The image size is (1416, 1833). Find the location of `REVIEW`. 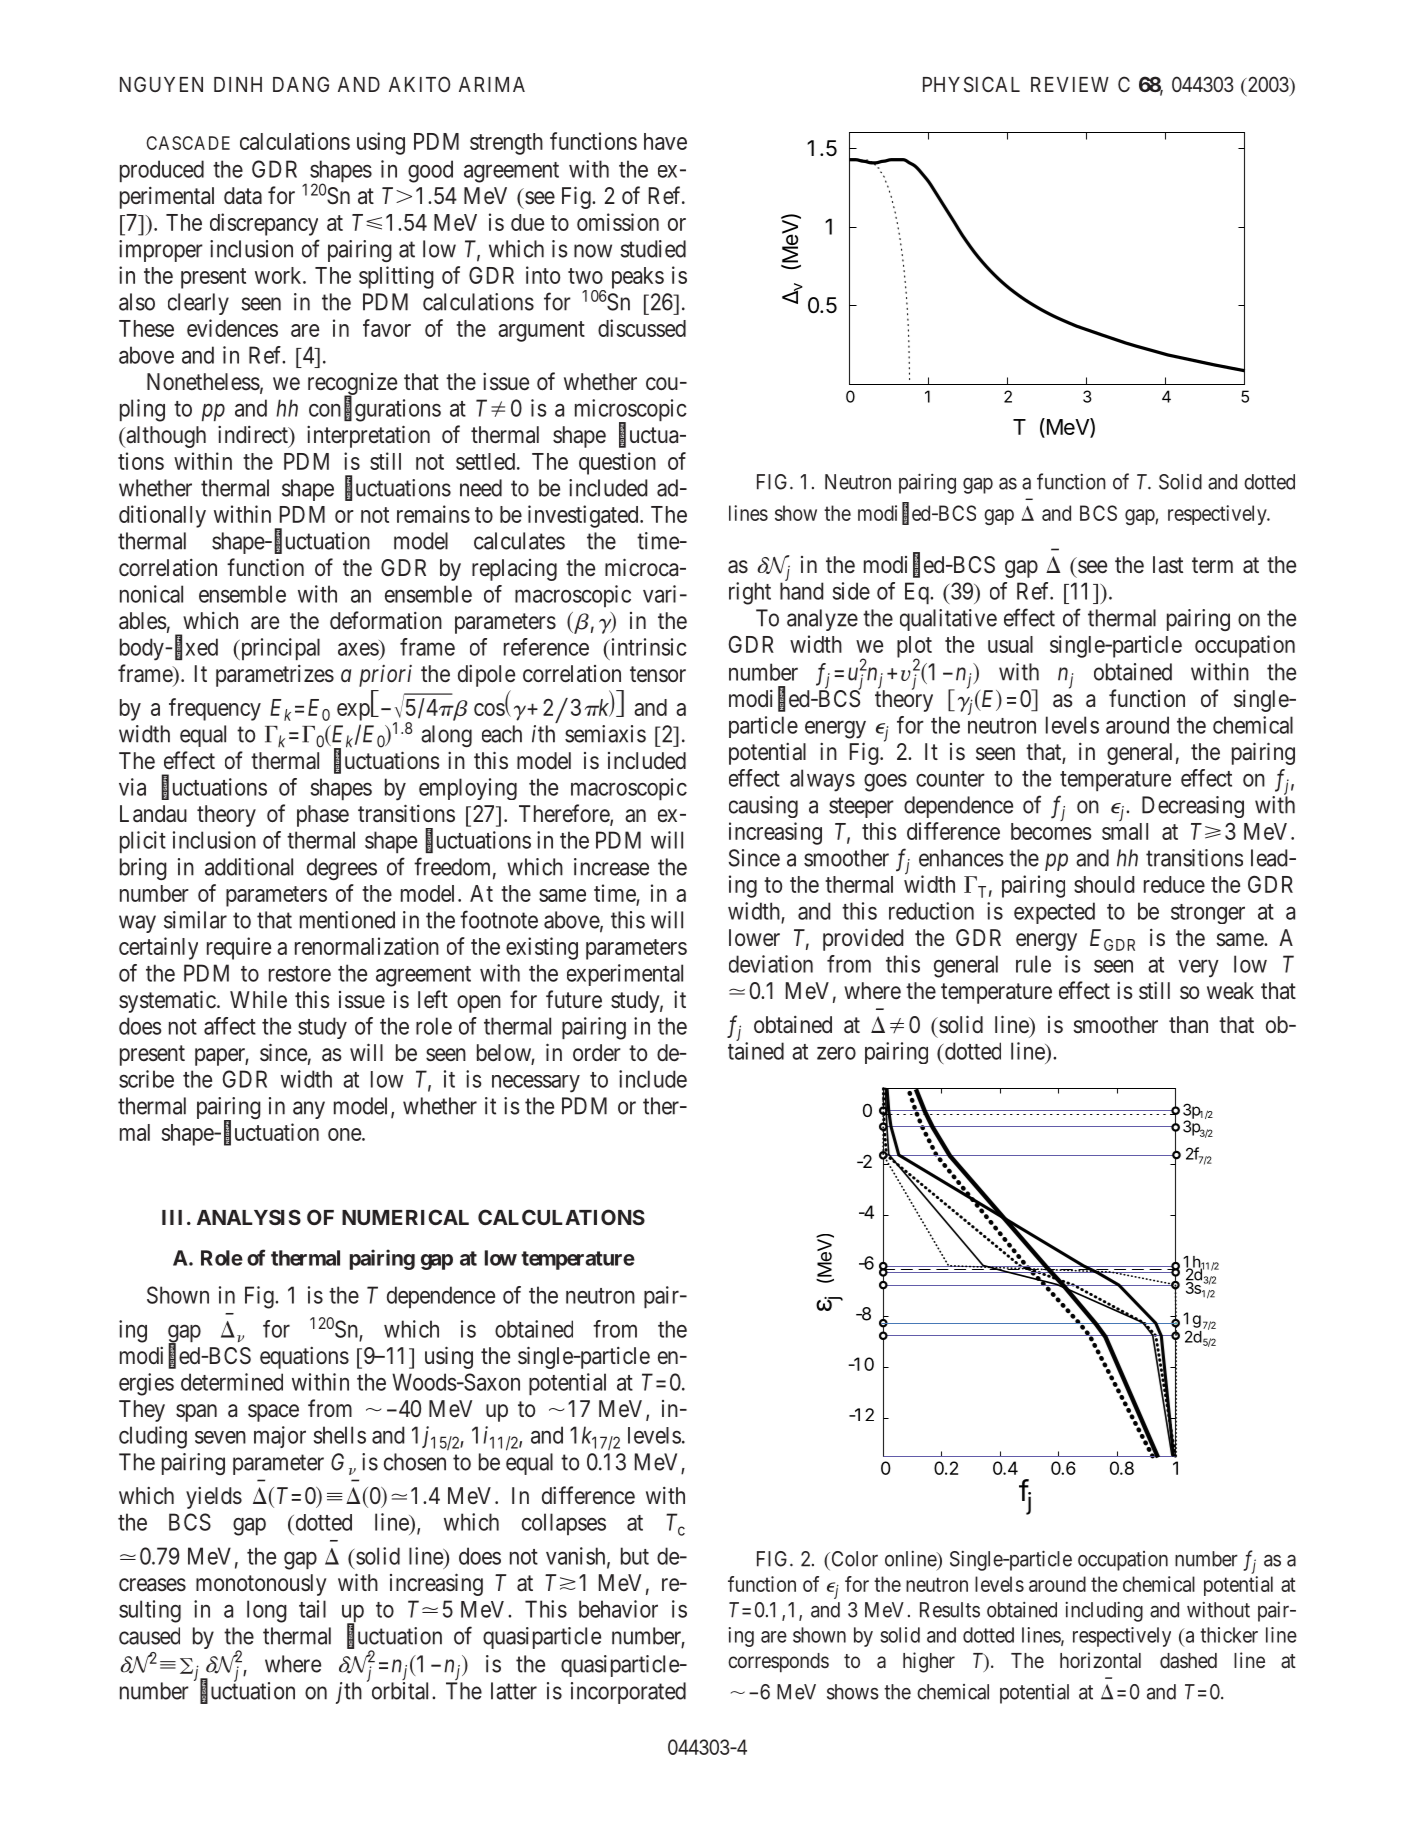

REVIEW is located at coordinates (1070, 84).
